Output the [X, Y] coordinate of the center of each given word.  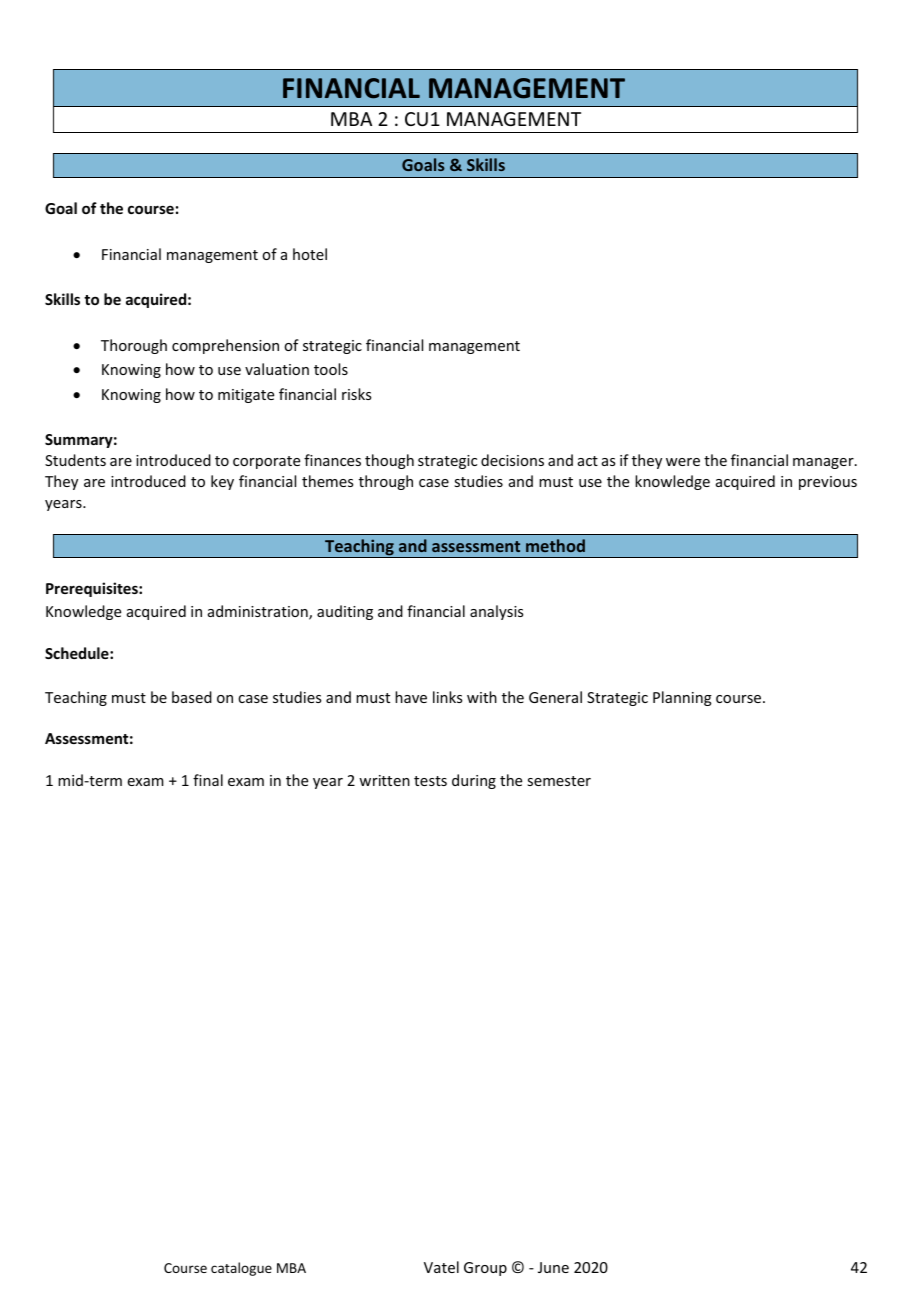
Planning [682, 698]
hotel [310, 254]
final [208, 780]
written [384, 780]
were [683, 462]
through [386, 482]
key [222, 482]
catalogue [241, 1269]
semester [559, 781]
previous [828, 483]
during [474, 781]
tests [430, 781]
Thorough [134, 346]
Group [485, 1269]
